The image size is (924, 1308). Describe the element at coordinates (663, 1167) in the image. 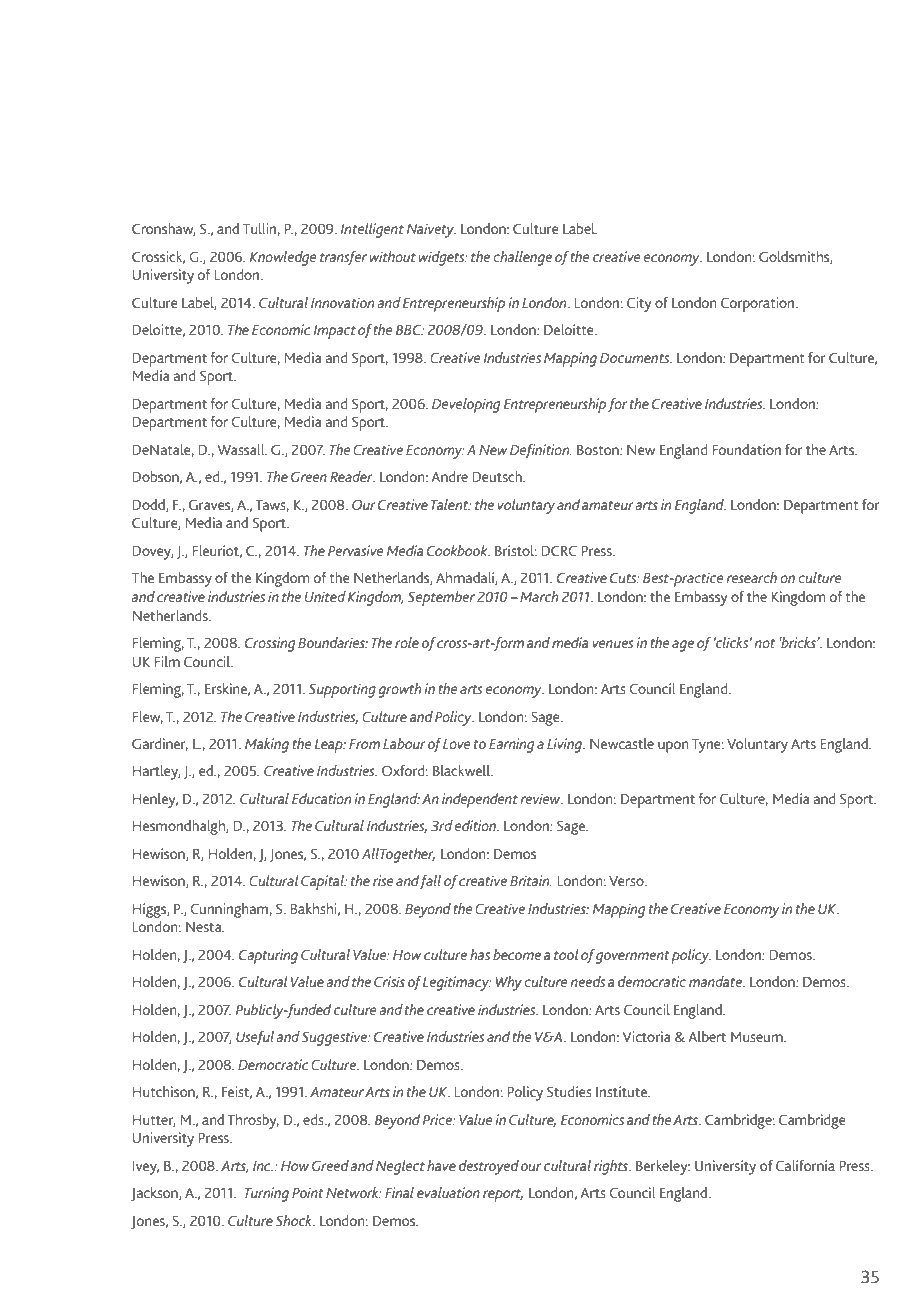

I see `Berkeley` at that location.
